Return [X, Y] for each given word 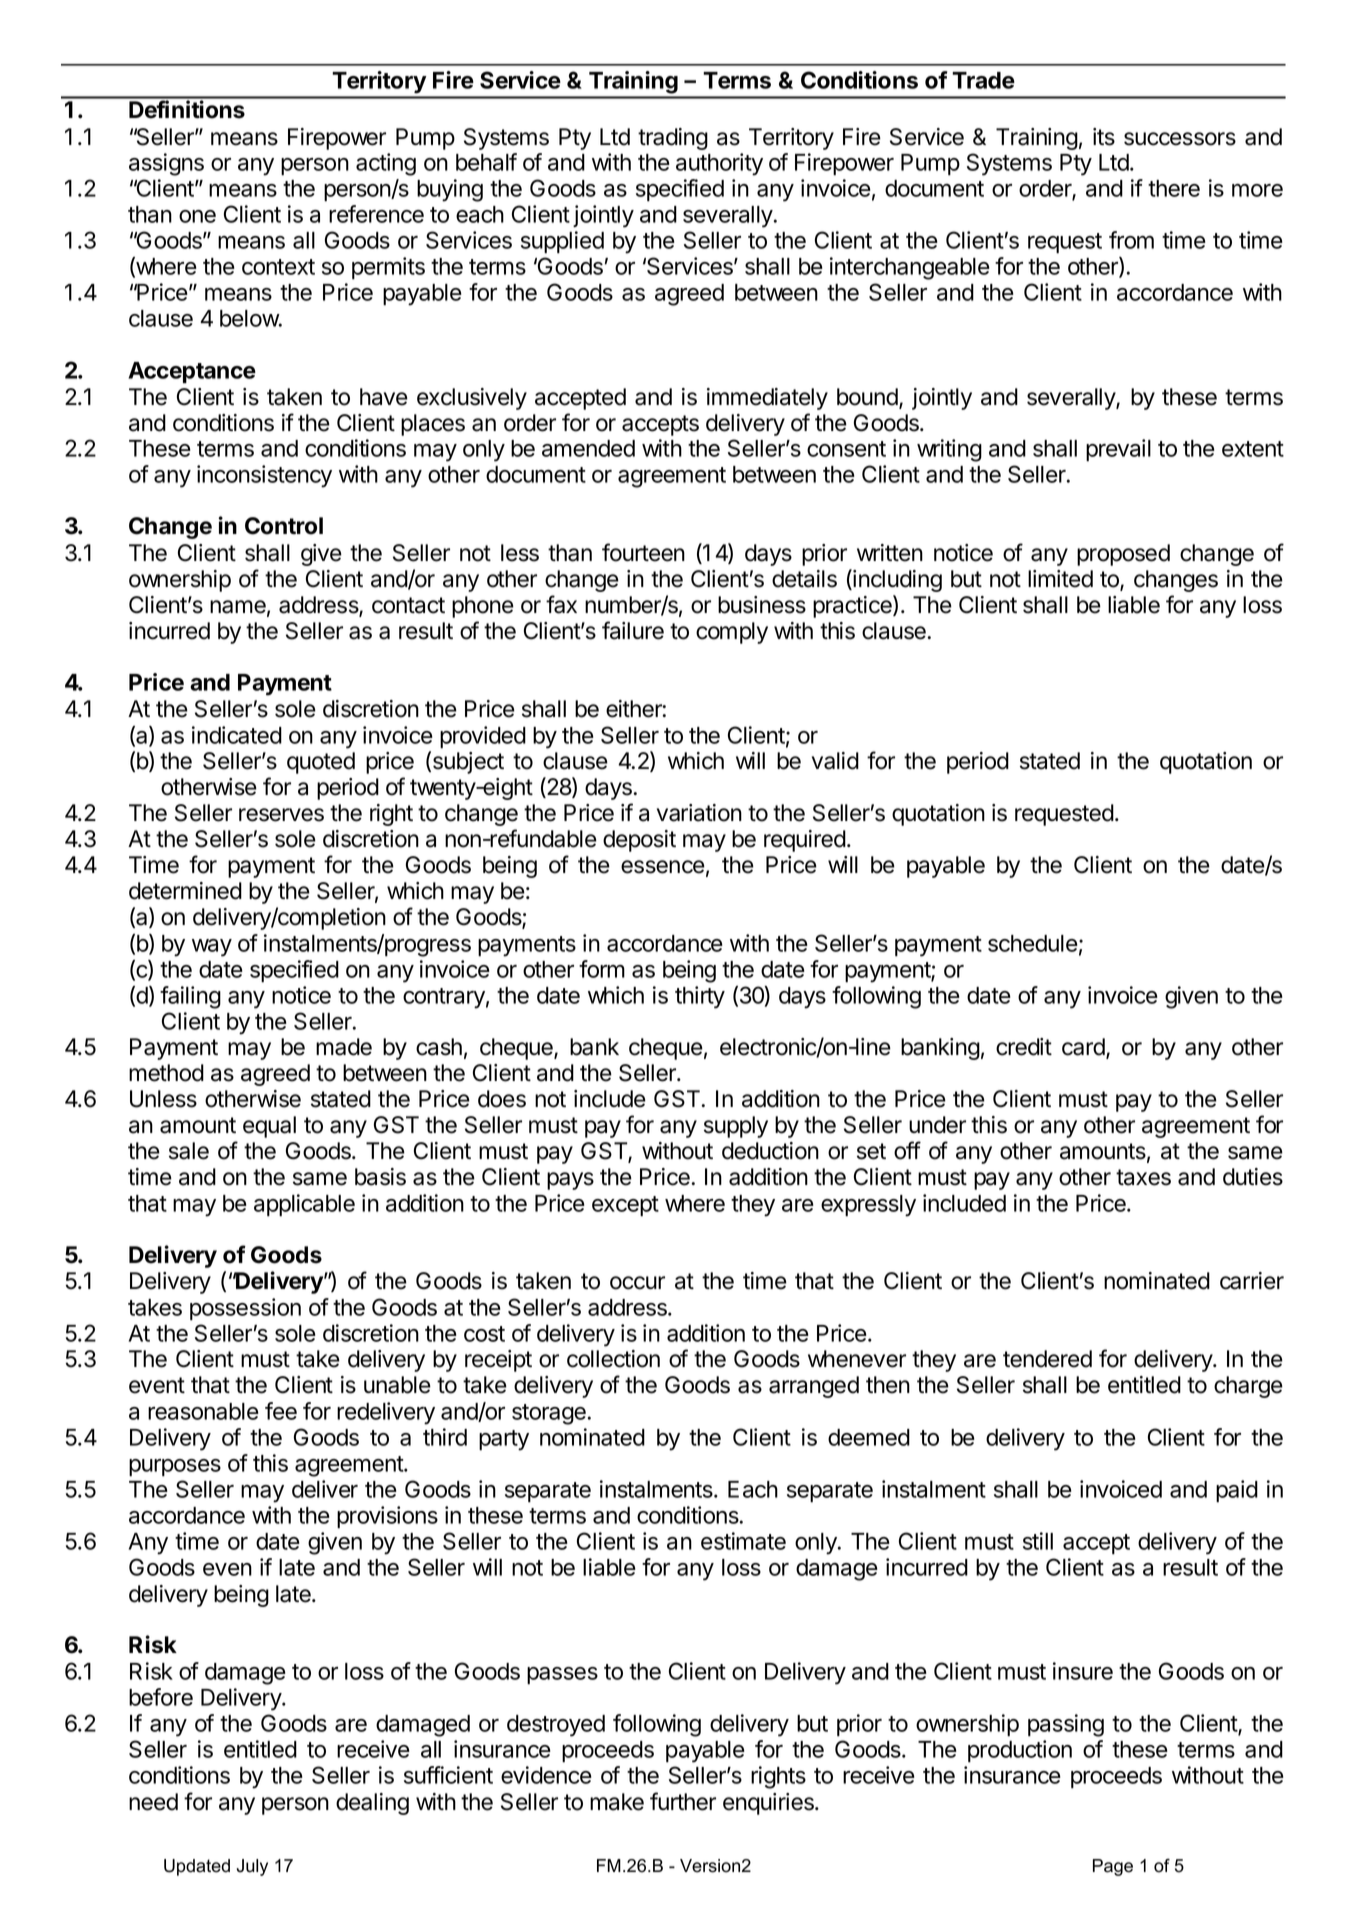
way [212, 948]
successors [1180, 139]
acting [386, 164]
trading [673, 139]
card [1083, 1047]
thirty [700, 997]
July [252, 1867]
